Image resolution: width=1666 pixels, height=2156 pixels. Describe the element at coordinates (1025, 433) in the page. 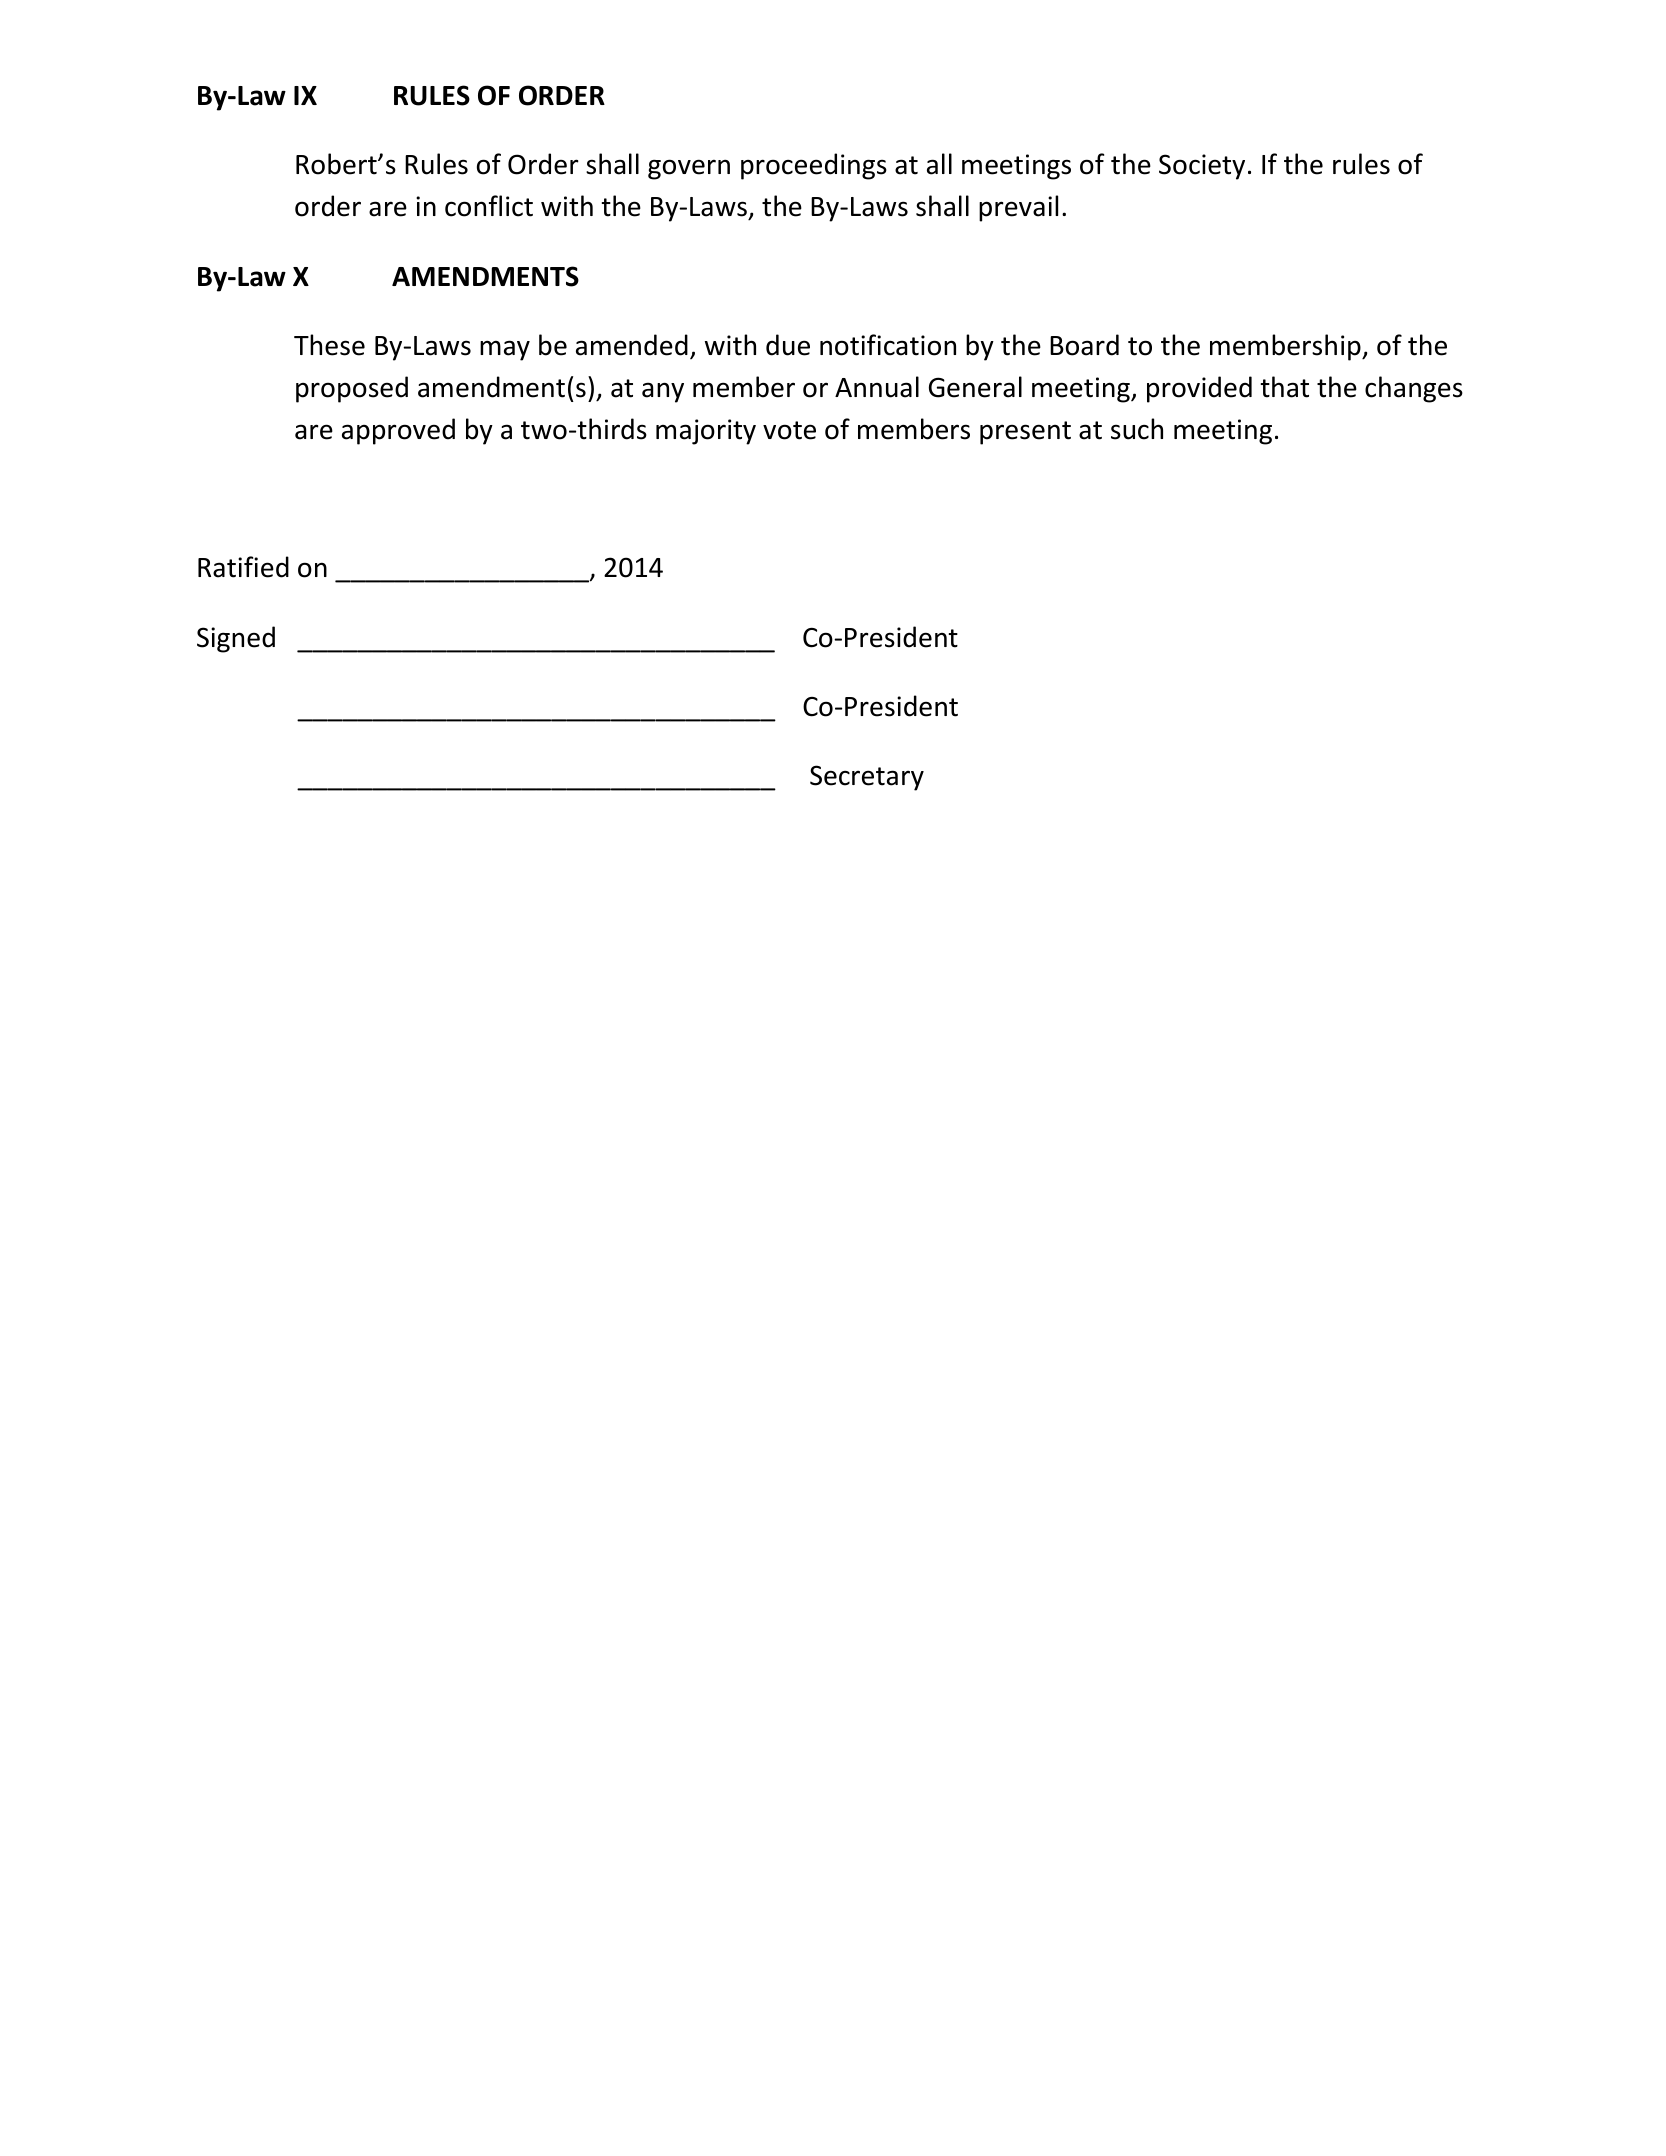

I see `present` at that location.
